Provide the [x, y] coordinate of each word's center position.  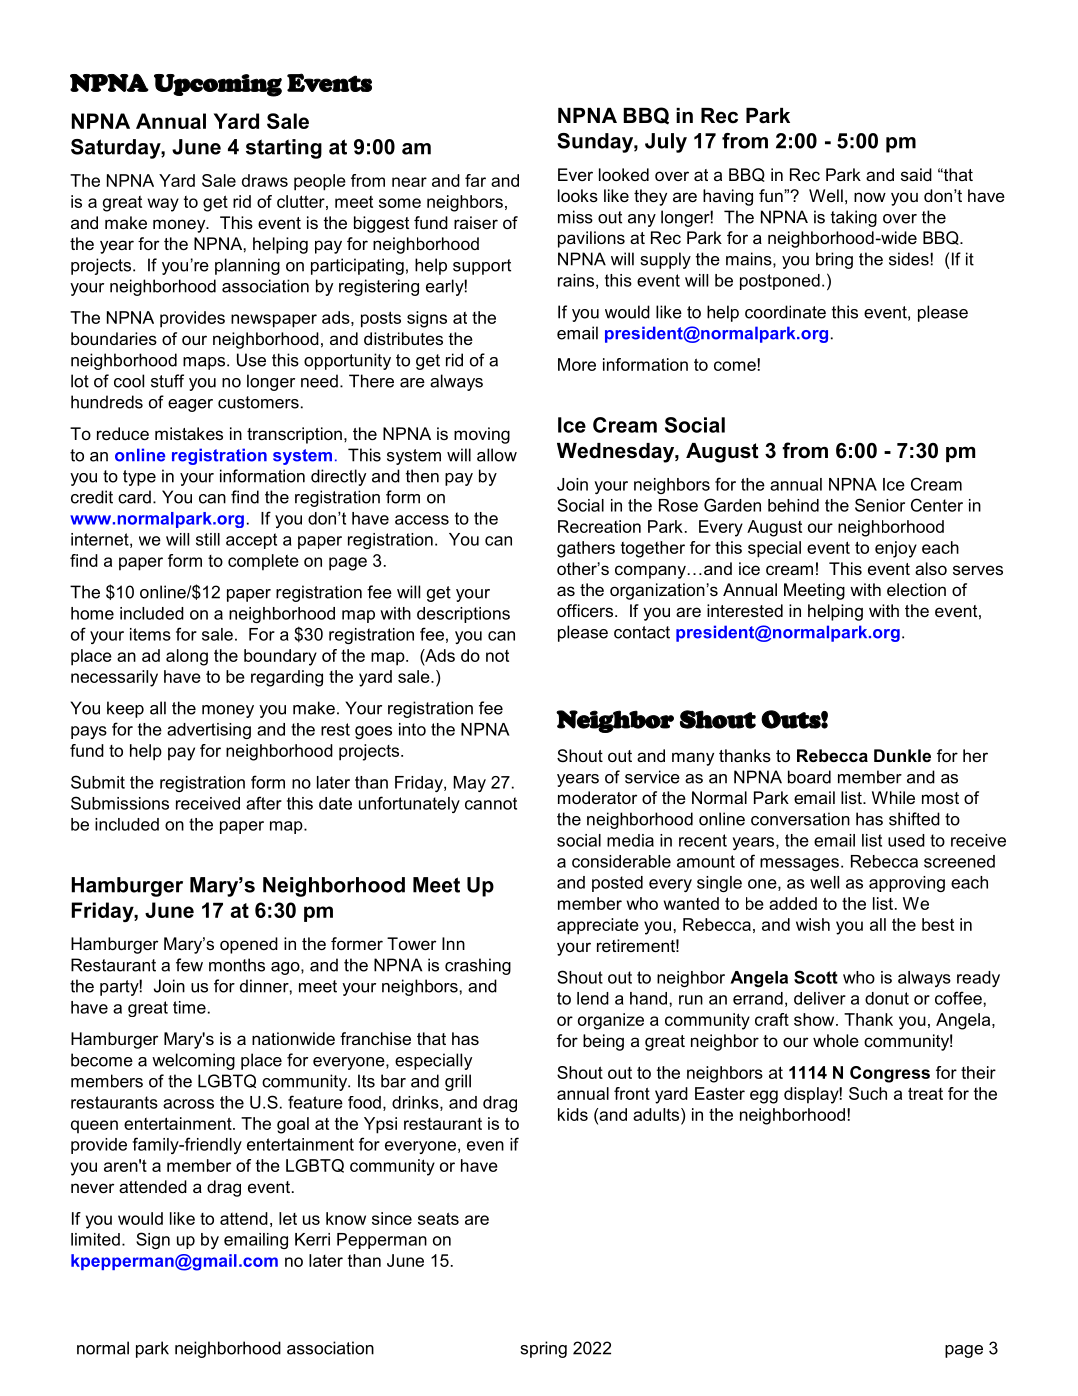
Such [868, 1093]
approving [907, 884]
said [916, 174]
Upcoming [218, 85]
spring [543, 1349]
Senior [880, 505]
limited [95, 1239]
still [208, 539]
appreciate [598, 926]
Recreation [599, 526]
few [189, 965]
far [475, 180]
